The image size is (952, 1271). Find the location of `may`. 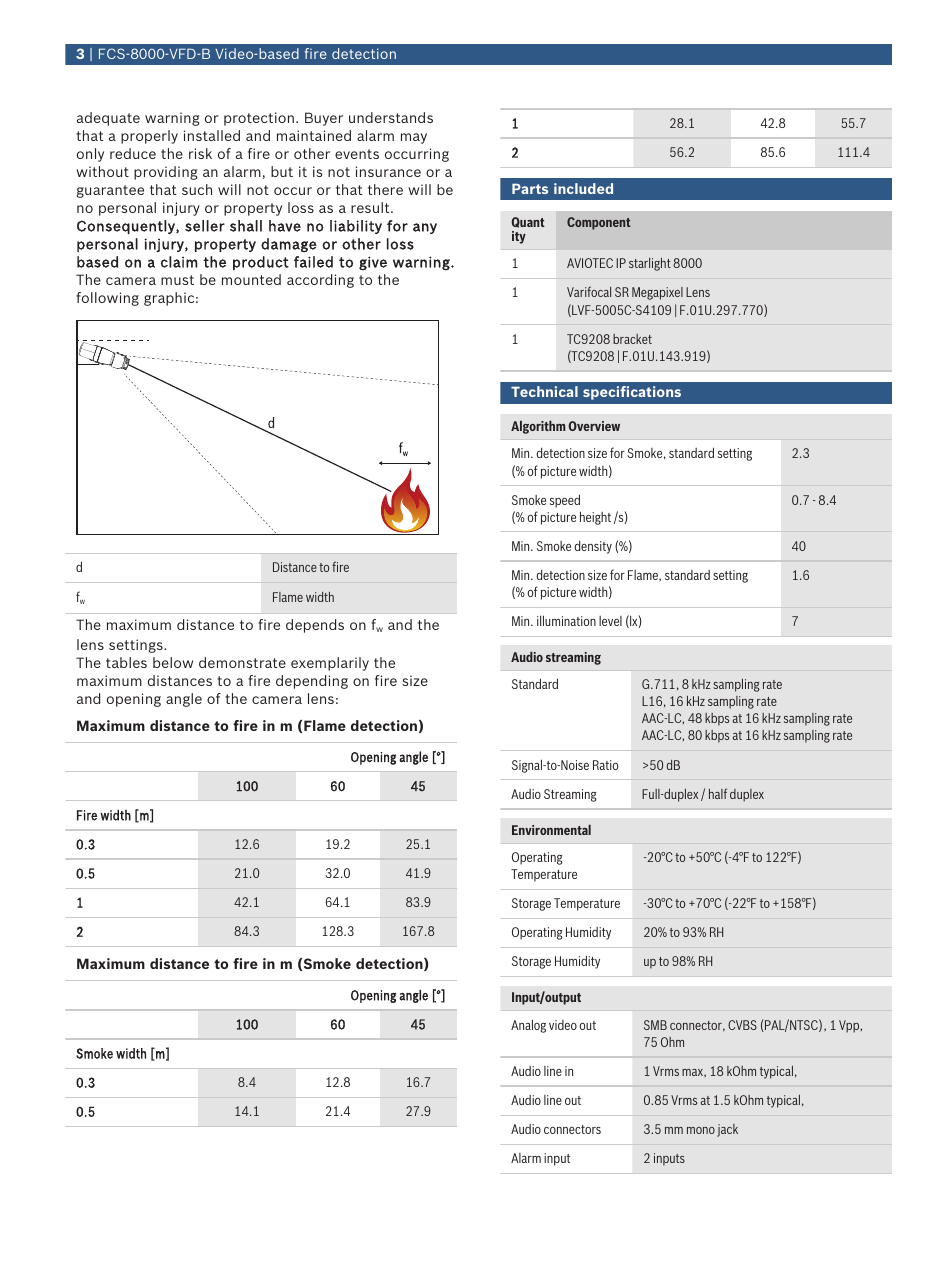

may is located at coordinates (414, 138).
